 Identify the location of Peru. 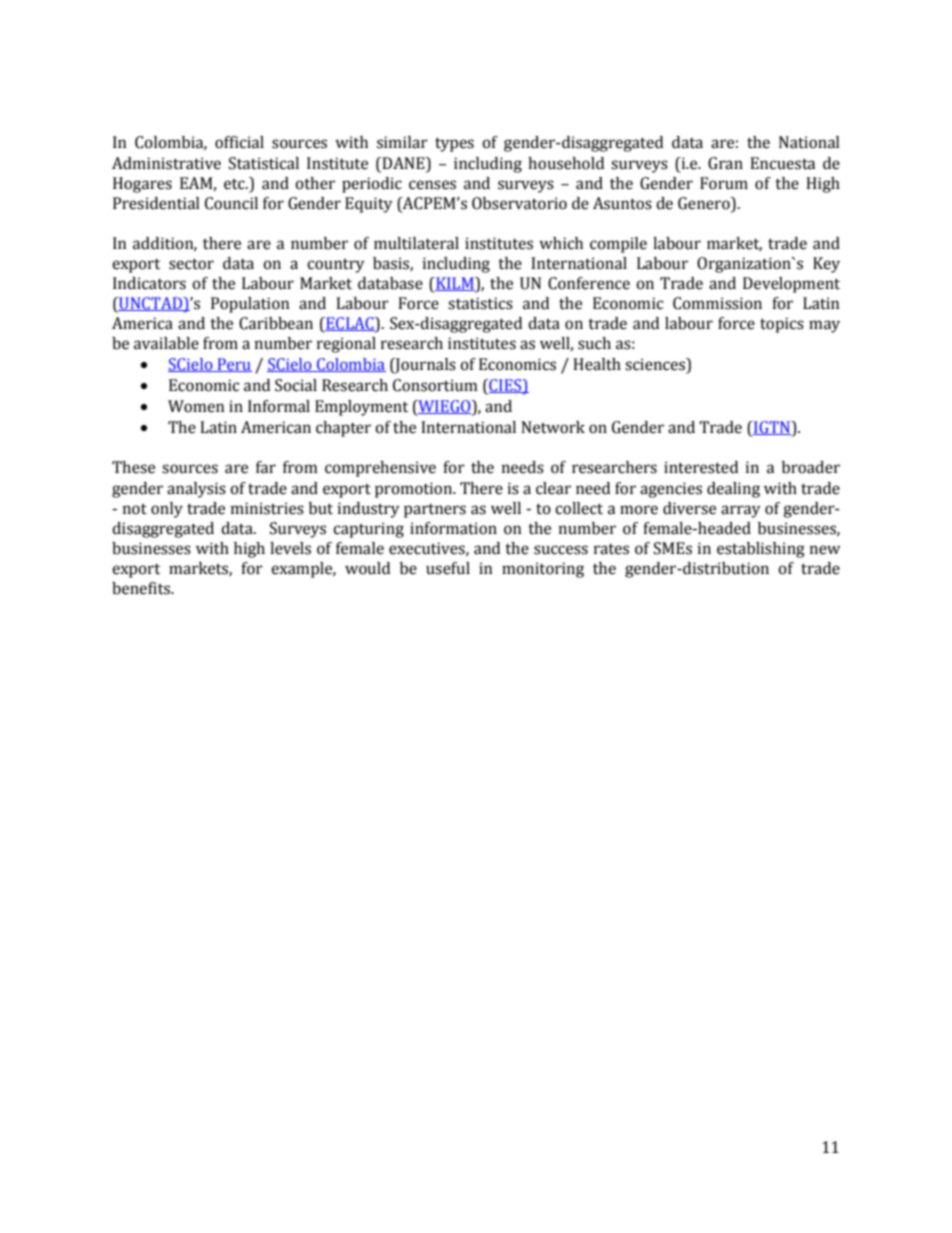
(233, 365).
